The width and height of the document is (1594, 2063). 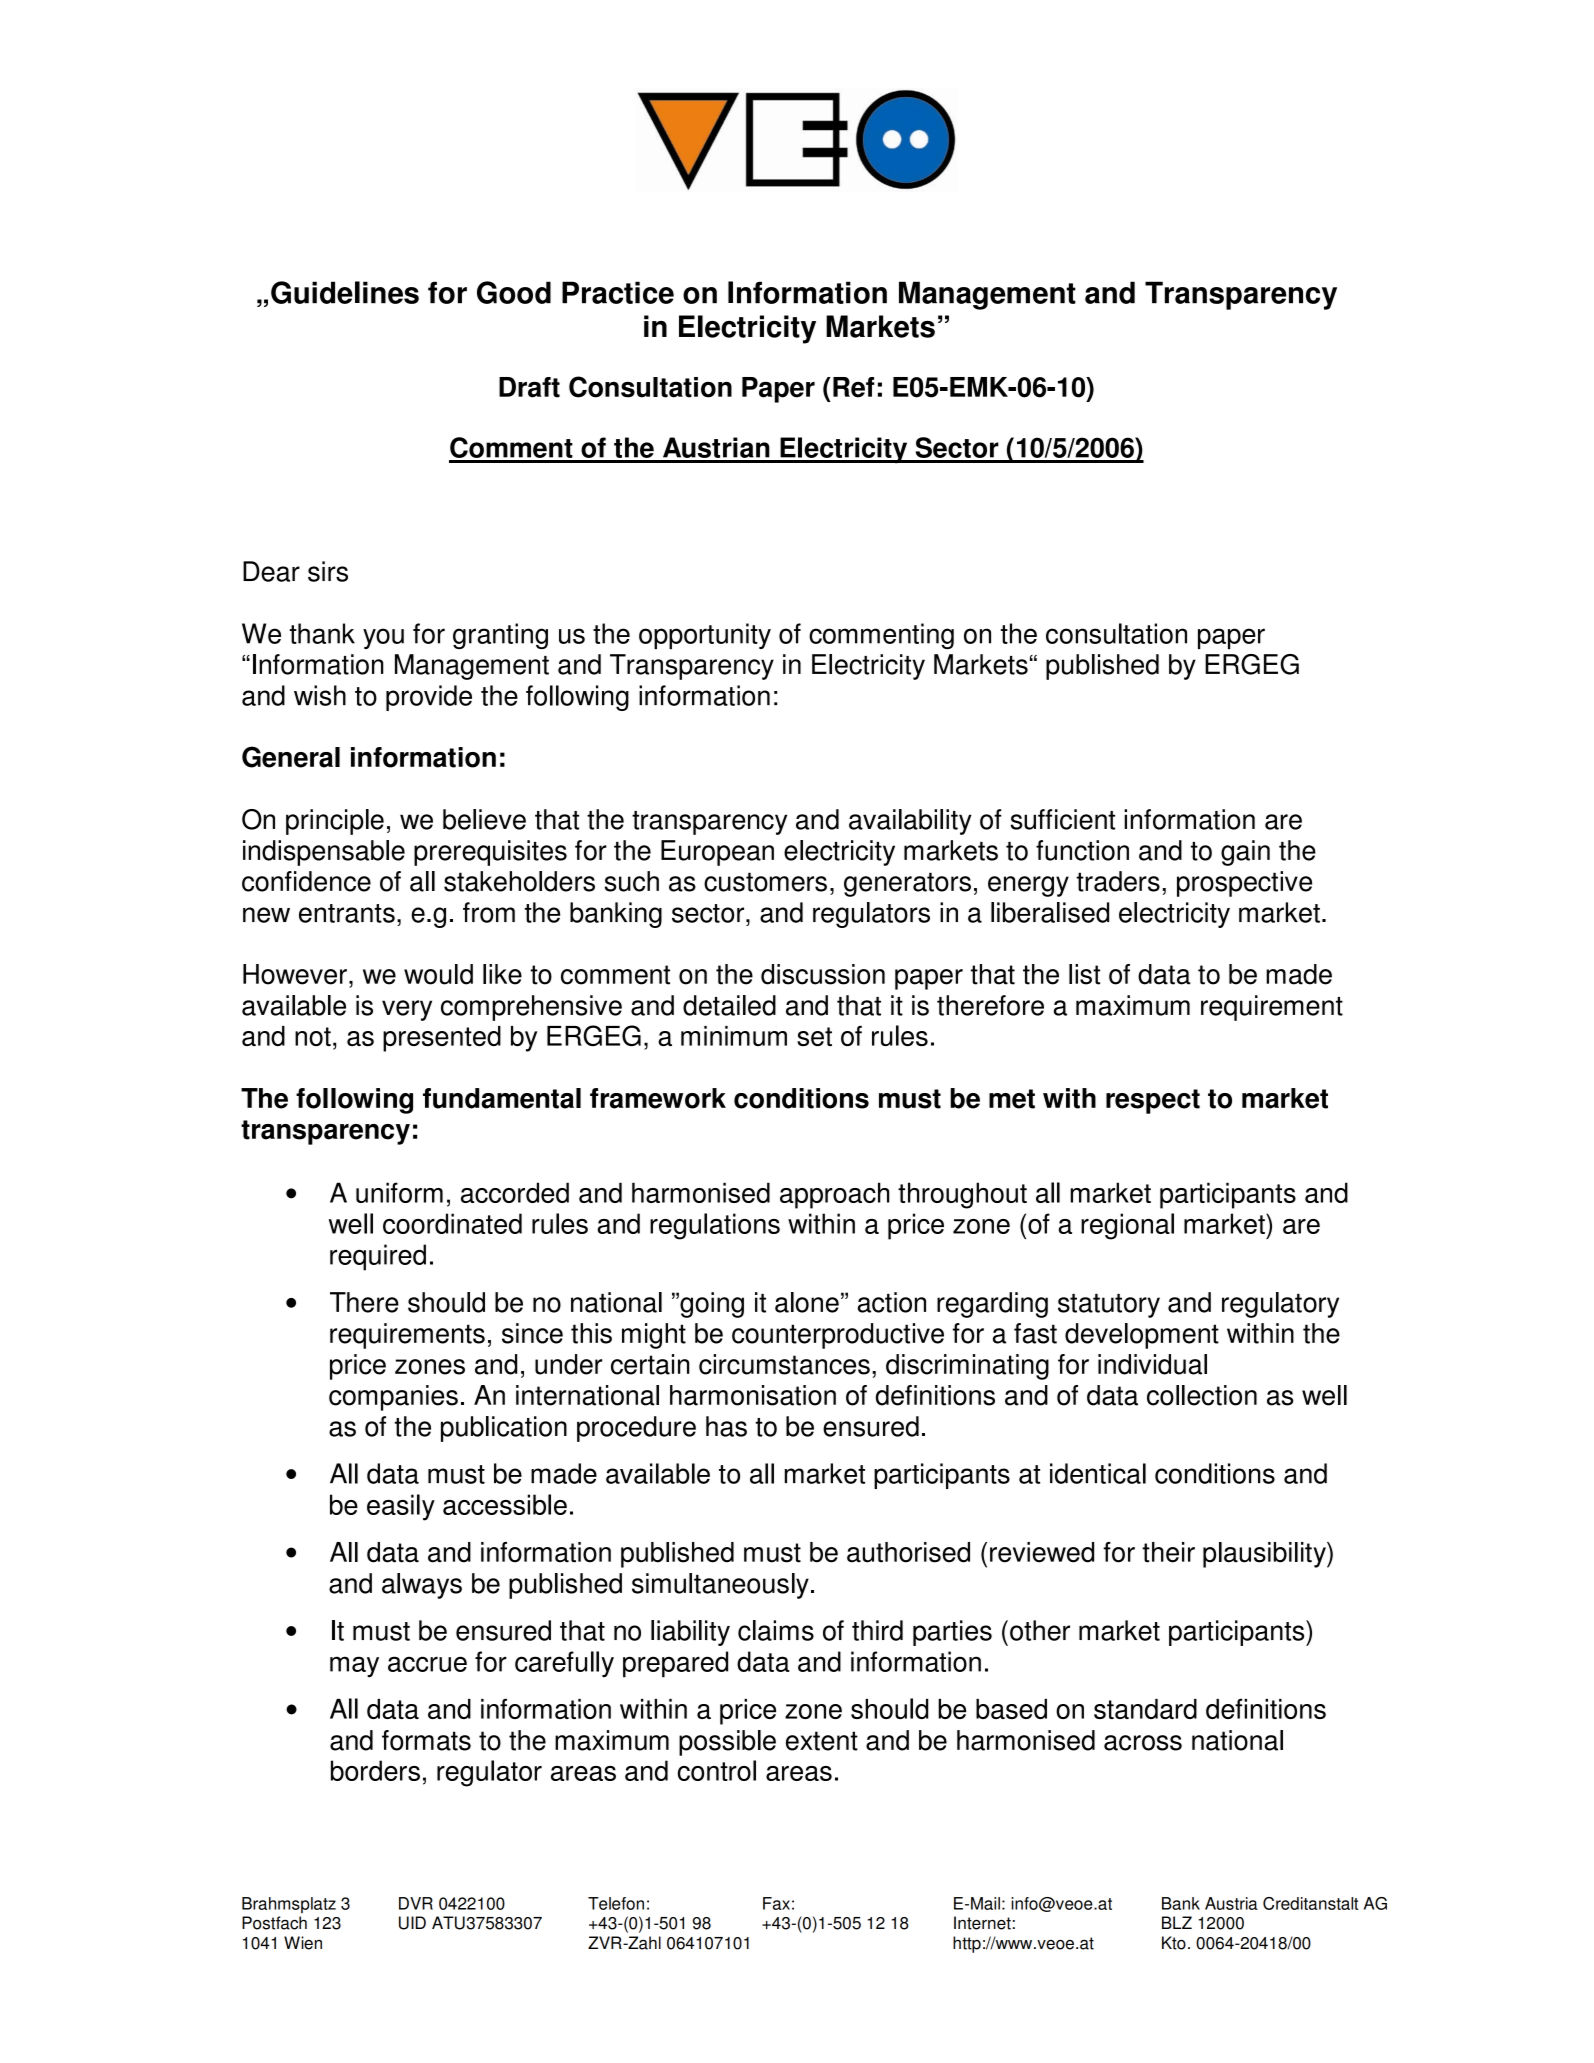 What do you see at coordinates (616, 1903) in the document?
I see `Telefon` at bounding box center [616, 1903].
